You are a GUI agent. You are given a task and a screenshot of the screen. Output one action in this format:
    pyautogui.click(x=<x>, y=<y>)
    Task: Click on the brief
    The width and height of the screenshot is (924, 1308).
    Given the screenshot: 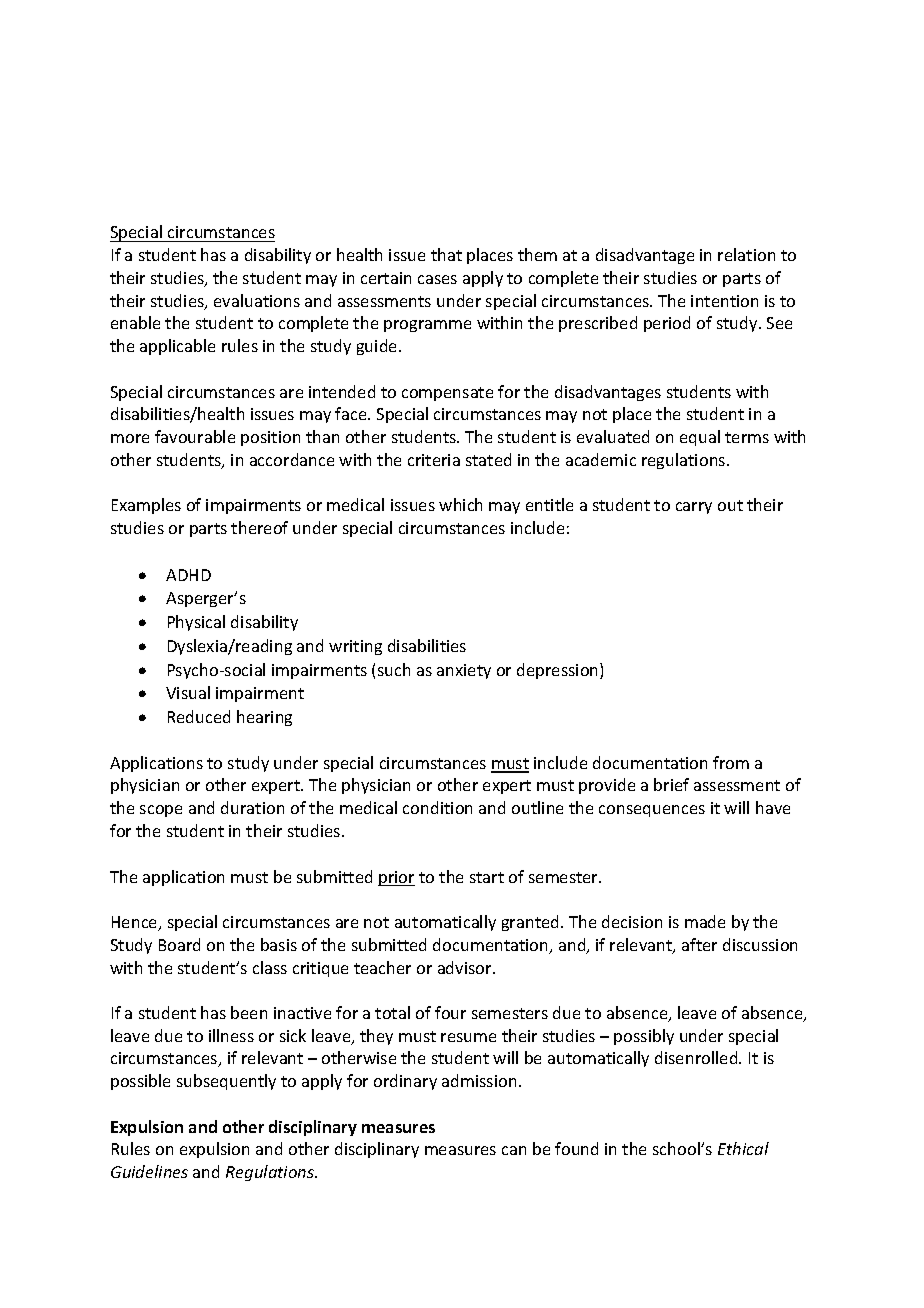 What is the action you would take?
    pyautogui.click(x=671, y=784)
